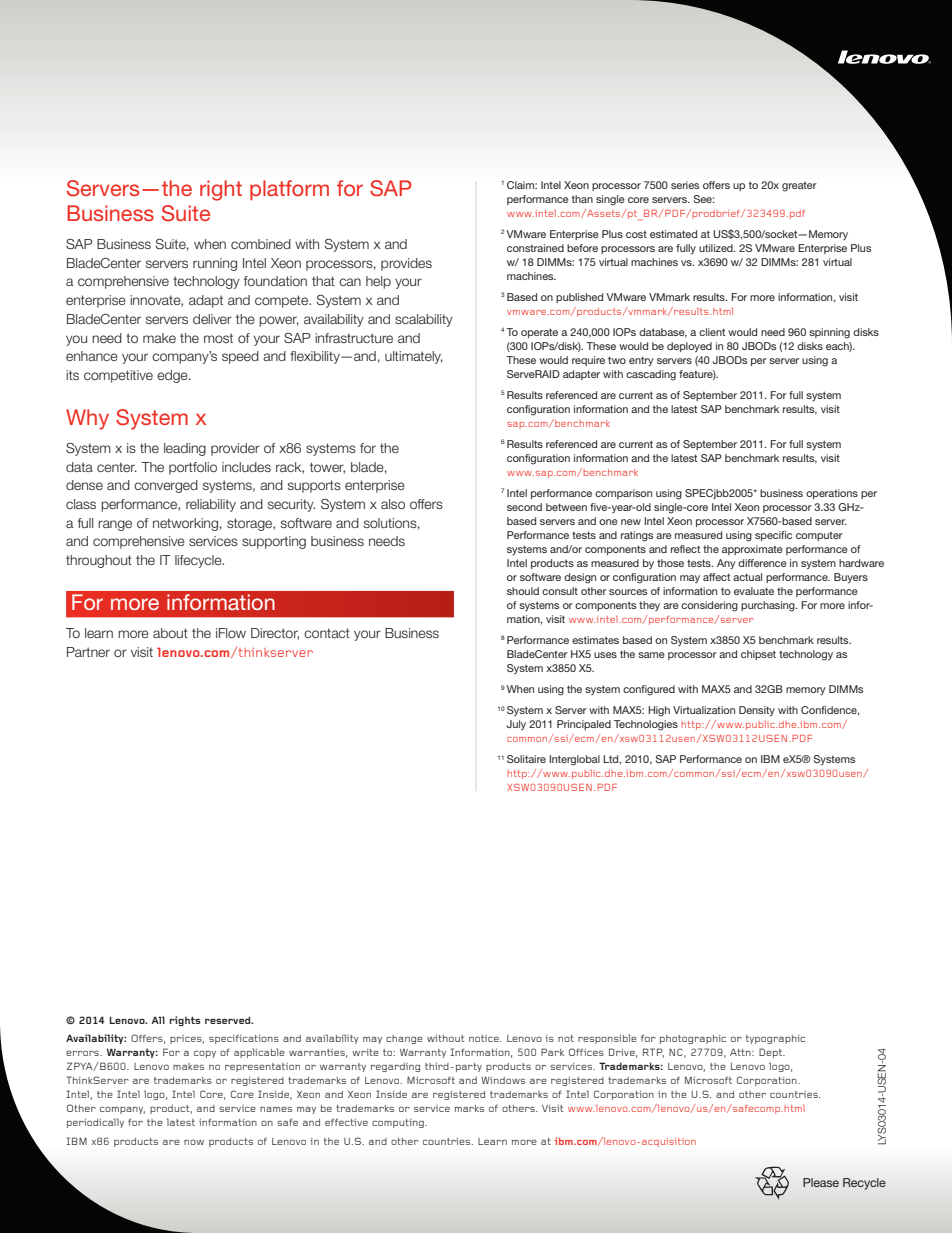 Image resolution: width=952 pixels, height=1233 pixels. What do you see at coordinates (799, 186) in the screenshot?
I see `greater` at bounding box center [799, 186].
